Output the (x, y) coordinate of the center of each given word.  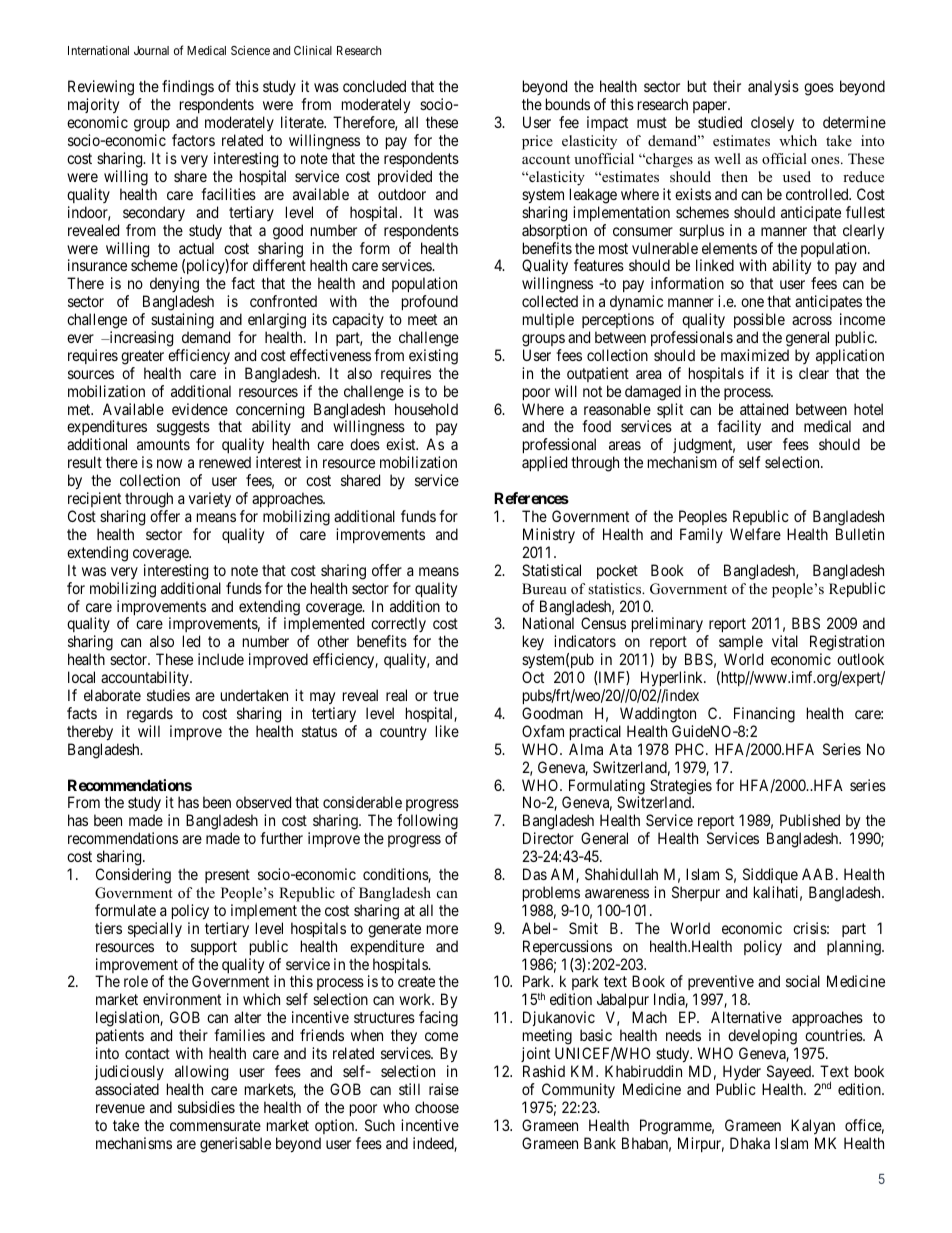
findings (188, 88)
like (447, 731)
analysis (773, 88)
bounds (568, 104)
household (426, 409)
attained (764, 409)
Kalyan (813, 1127)
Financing (764, 715)
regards (150, 715)
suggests (183, 430)
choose (437, 1107)
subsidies (206, 1107)
